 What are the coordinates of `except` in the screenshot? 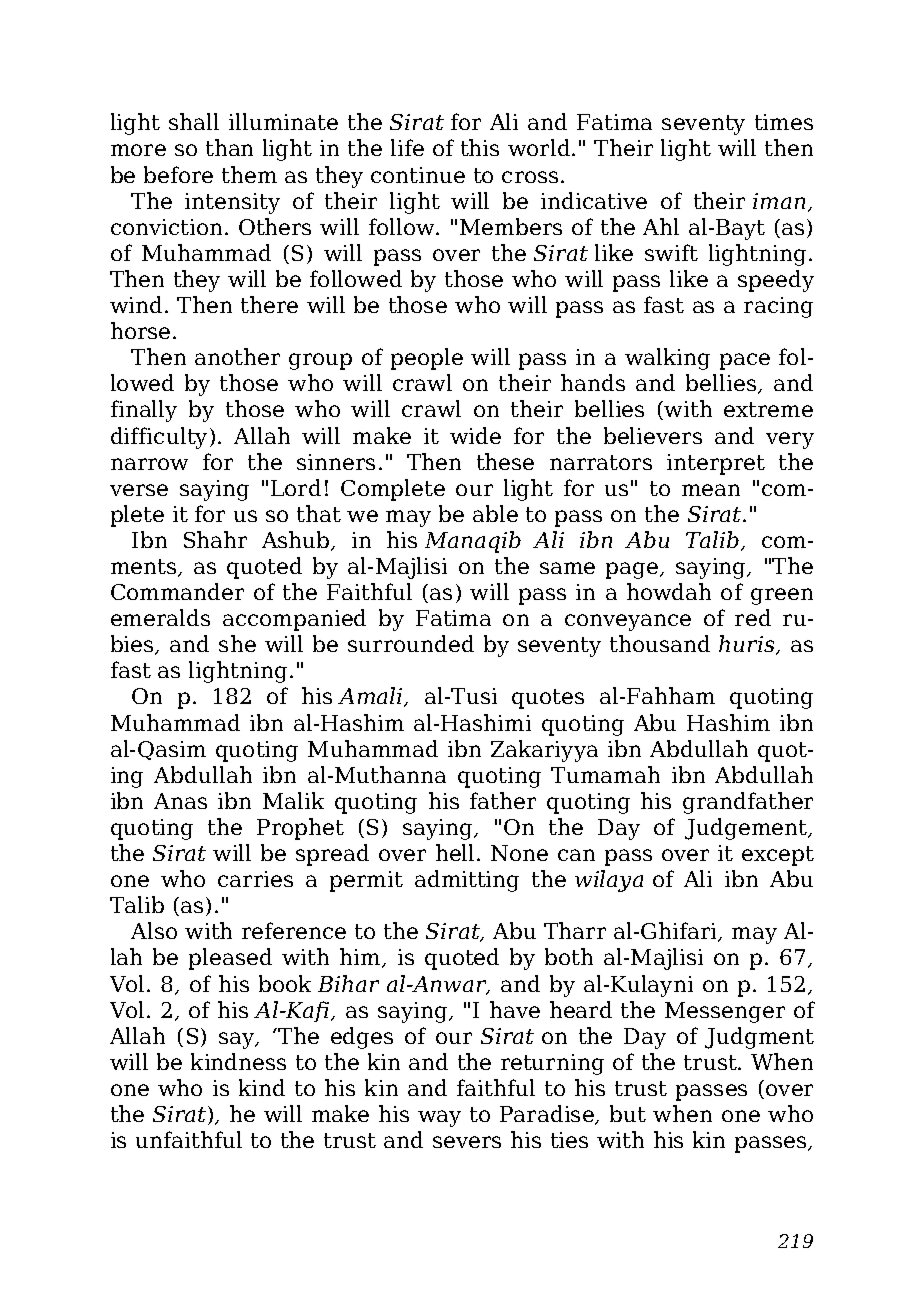 It's located at (778, 856).
